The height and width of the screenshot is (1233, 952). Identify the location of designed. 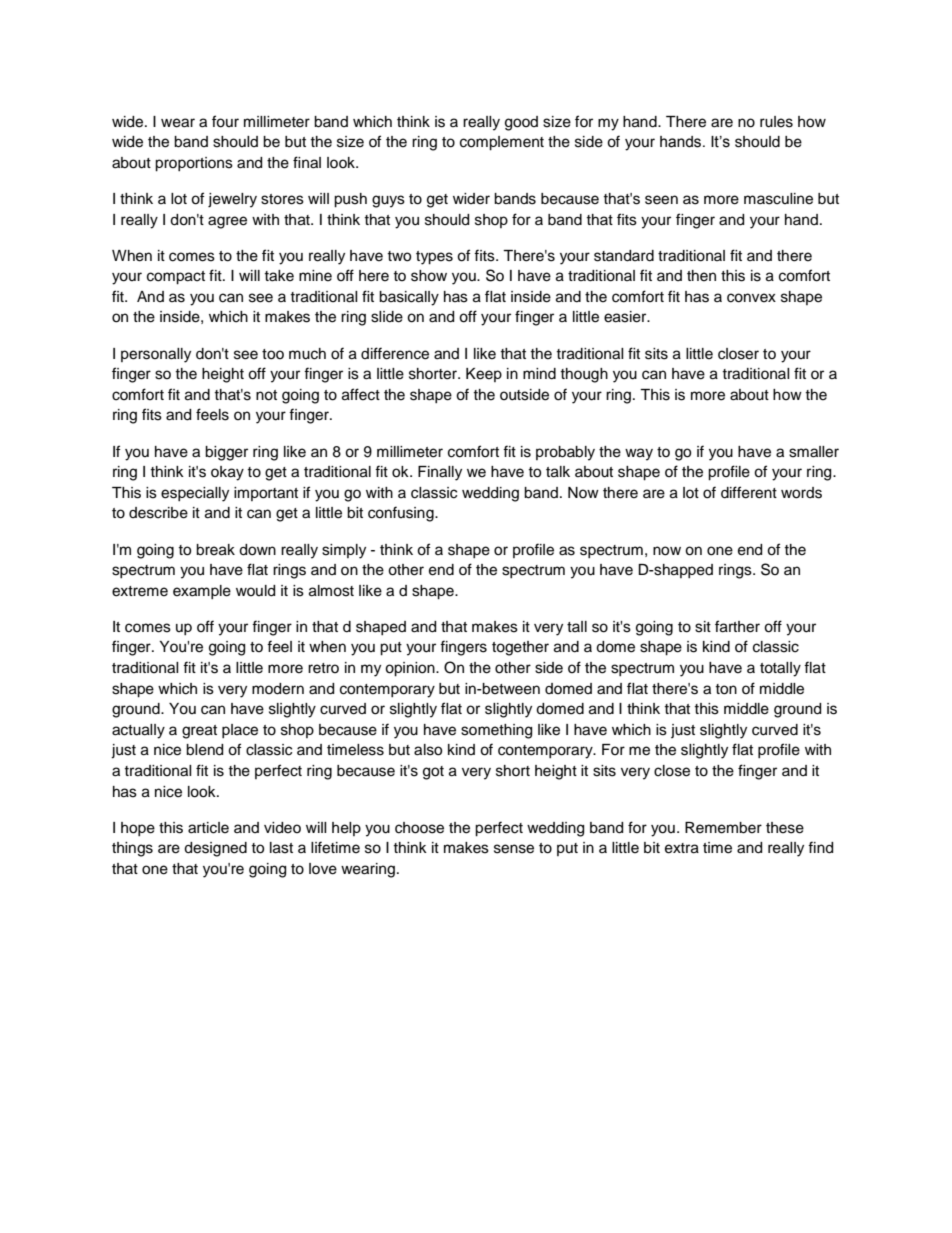
(215, 849).
